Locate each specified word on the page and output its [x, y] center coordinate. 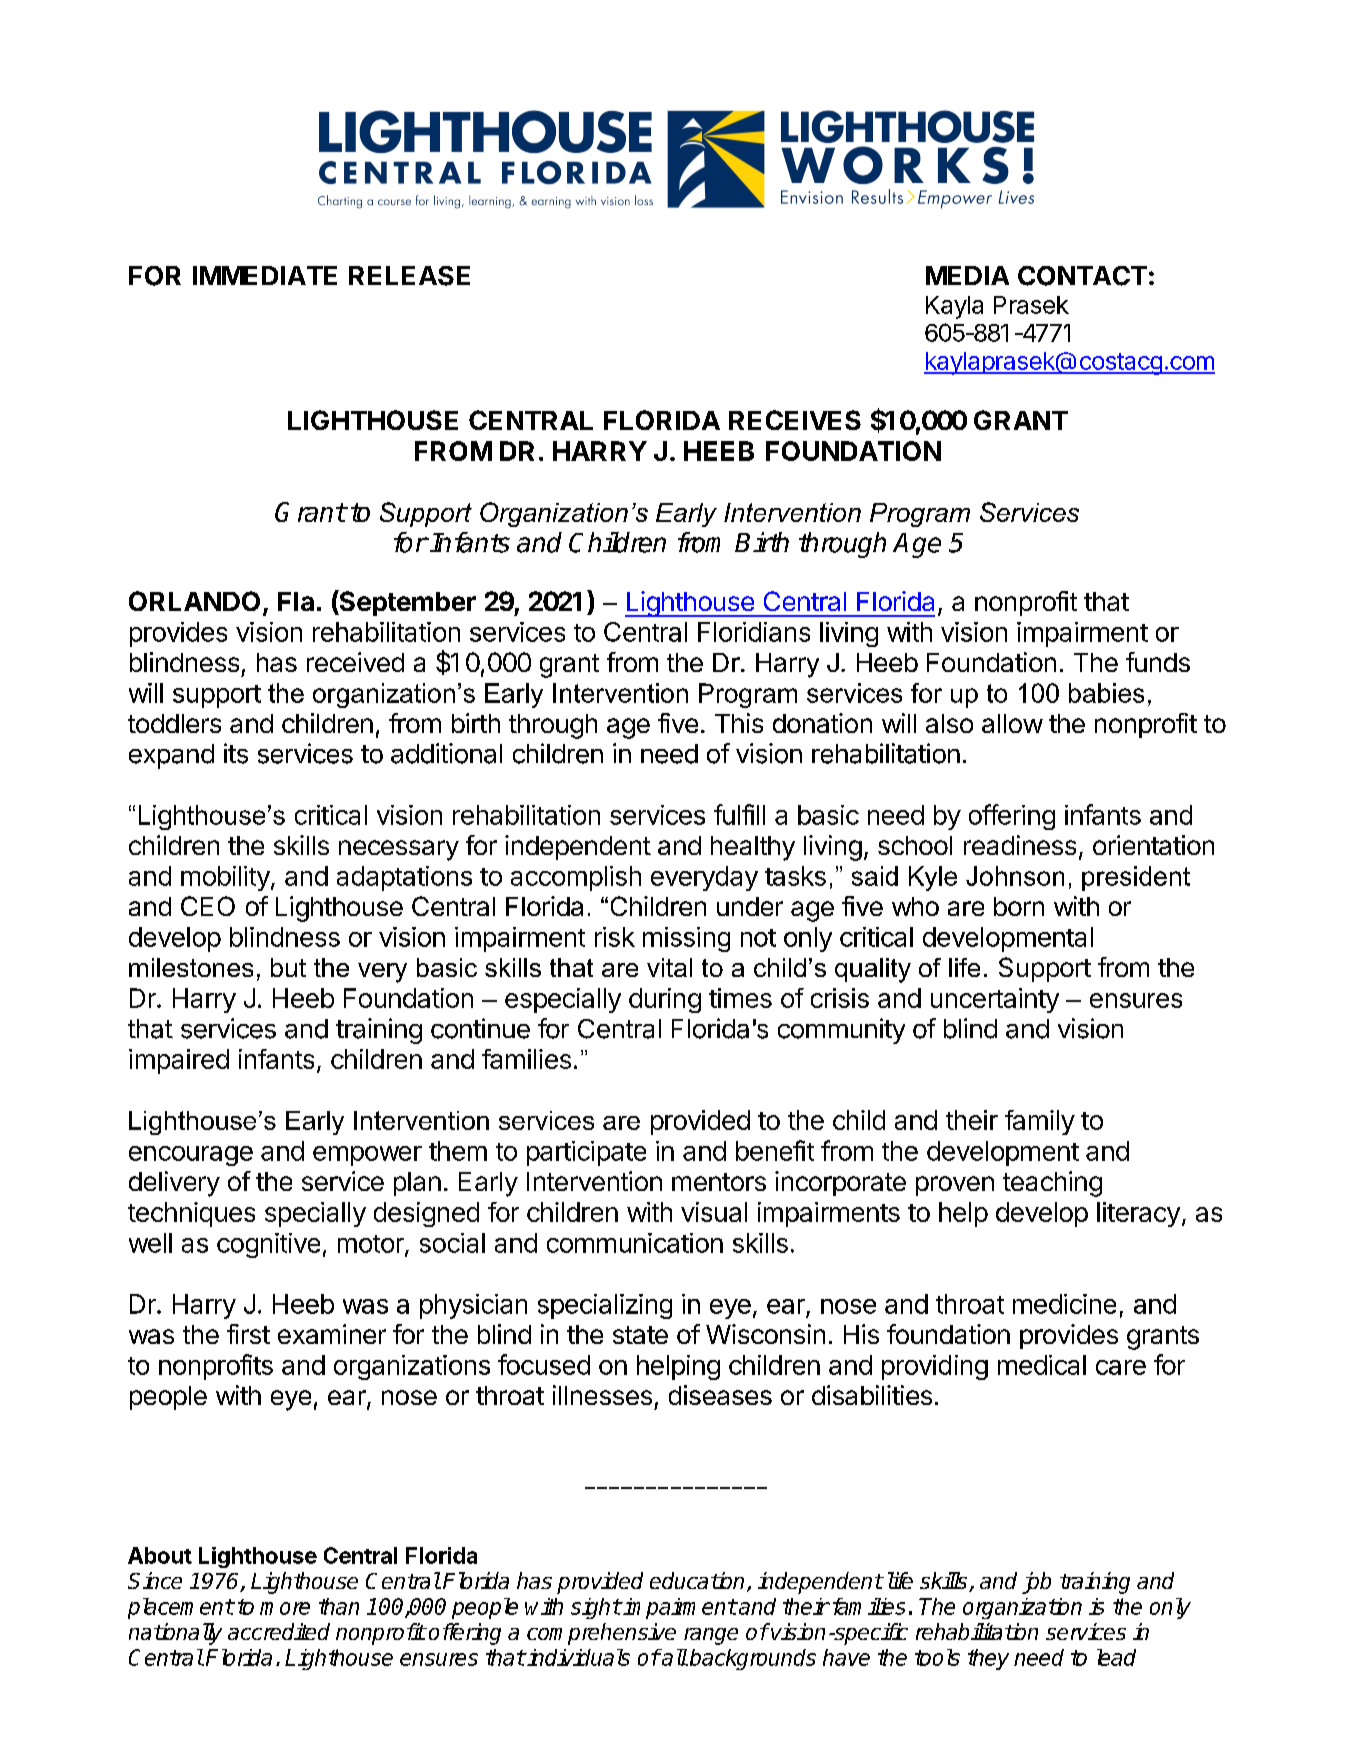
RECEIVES [795, 420]
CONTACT [1082, 276]
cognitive [268, 1245]
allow [1012, 723]
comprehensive [601, 1634]
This [739, 723]
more [285, 1608]
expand [171, 756]
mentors [719, 1182]
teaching [1052, 1184]
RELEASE [409, 276]
